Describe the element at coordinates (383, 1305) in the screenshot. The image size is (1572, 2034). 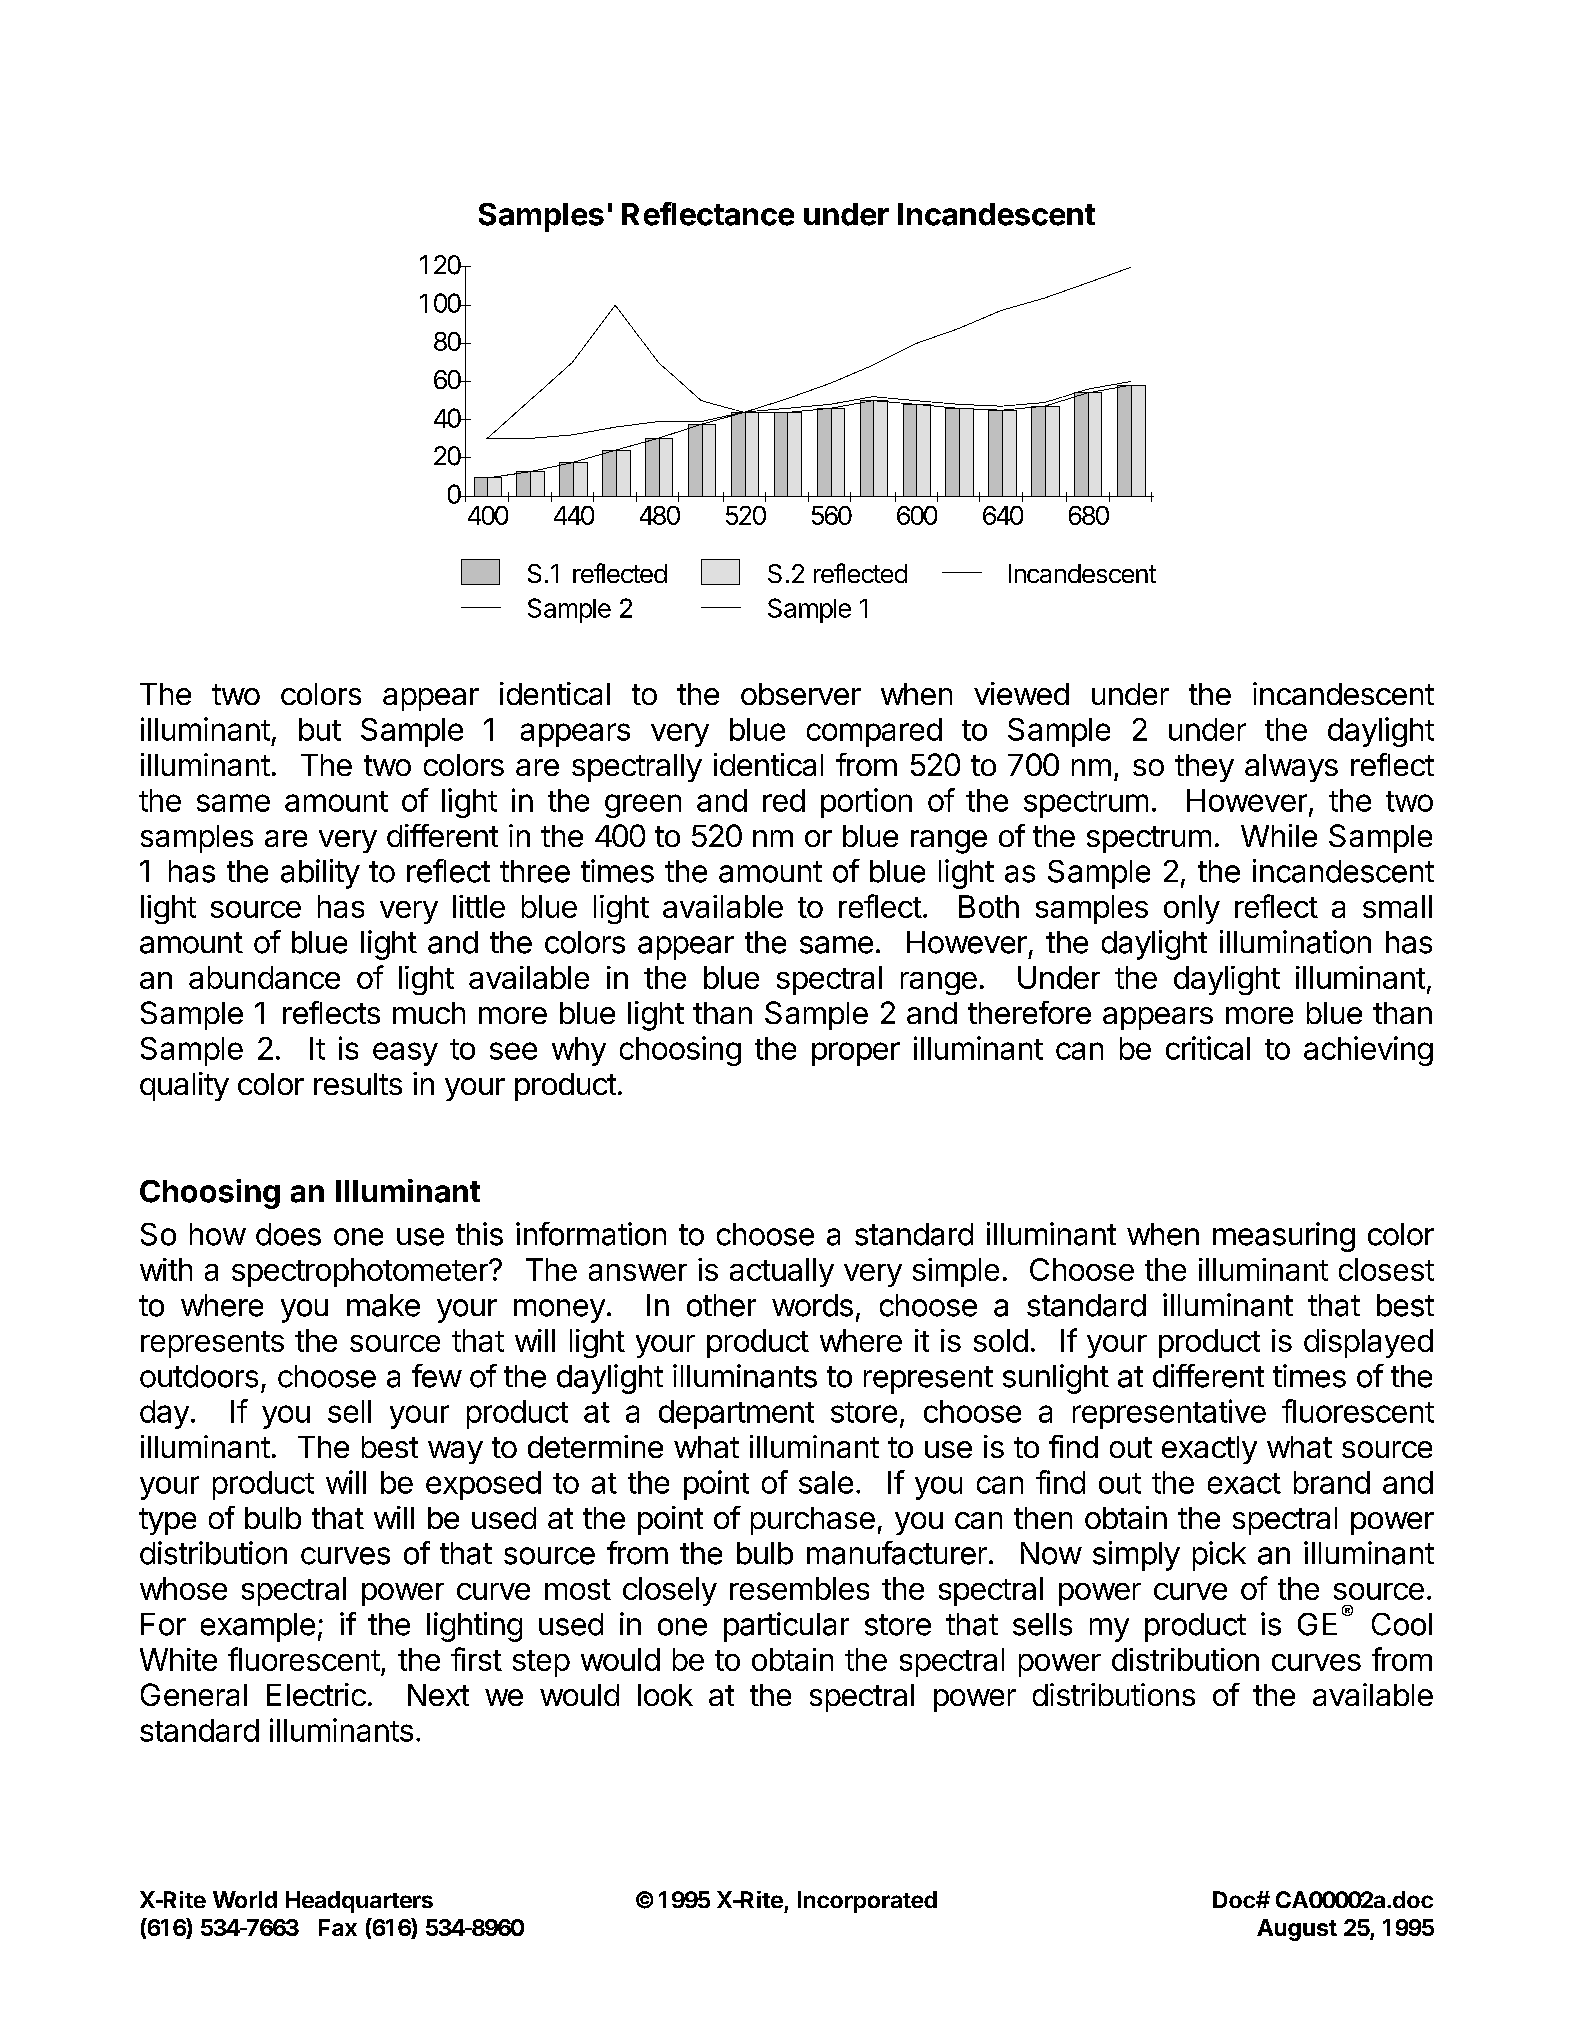
I see `make` at that location.
